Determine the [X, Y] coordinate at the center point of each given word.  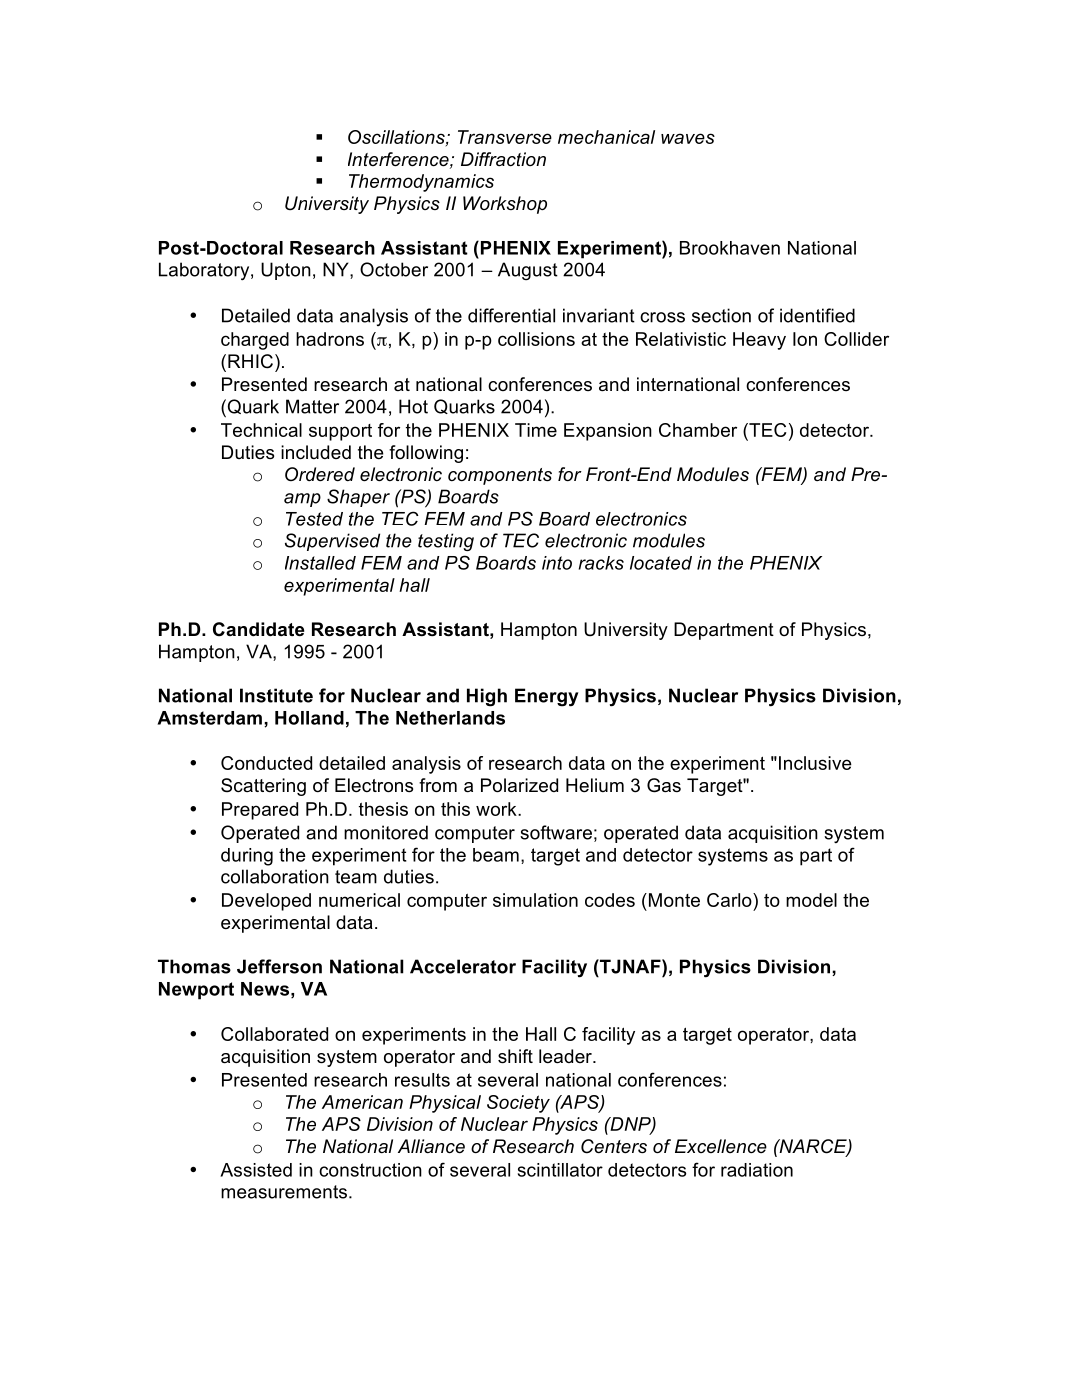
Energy [547, 697]
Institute [276, 695]
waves [688, 138]
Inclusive [815, 763]
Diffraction [503, 159]
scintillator [560, 1170]
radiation [757, 1170]
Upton [286, 271]
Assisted [256, 1170]
